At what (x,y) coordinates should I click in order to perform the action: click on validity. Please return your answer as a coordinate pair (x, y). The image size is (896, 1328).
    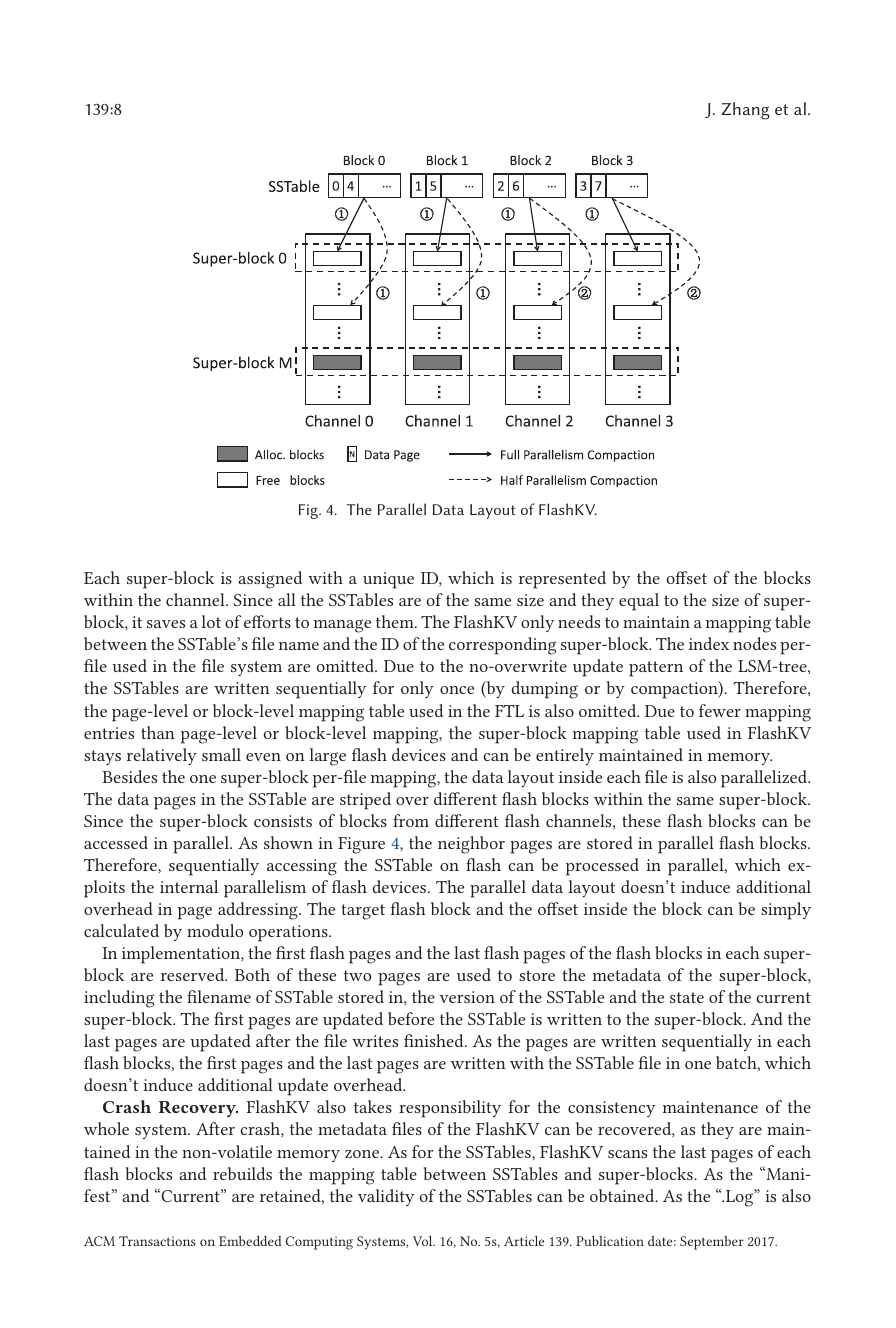
    Looking at the image, I should click on (386, 1197).
